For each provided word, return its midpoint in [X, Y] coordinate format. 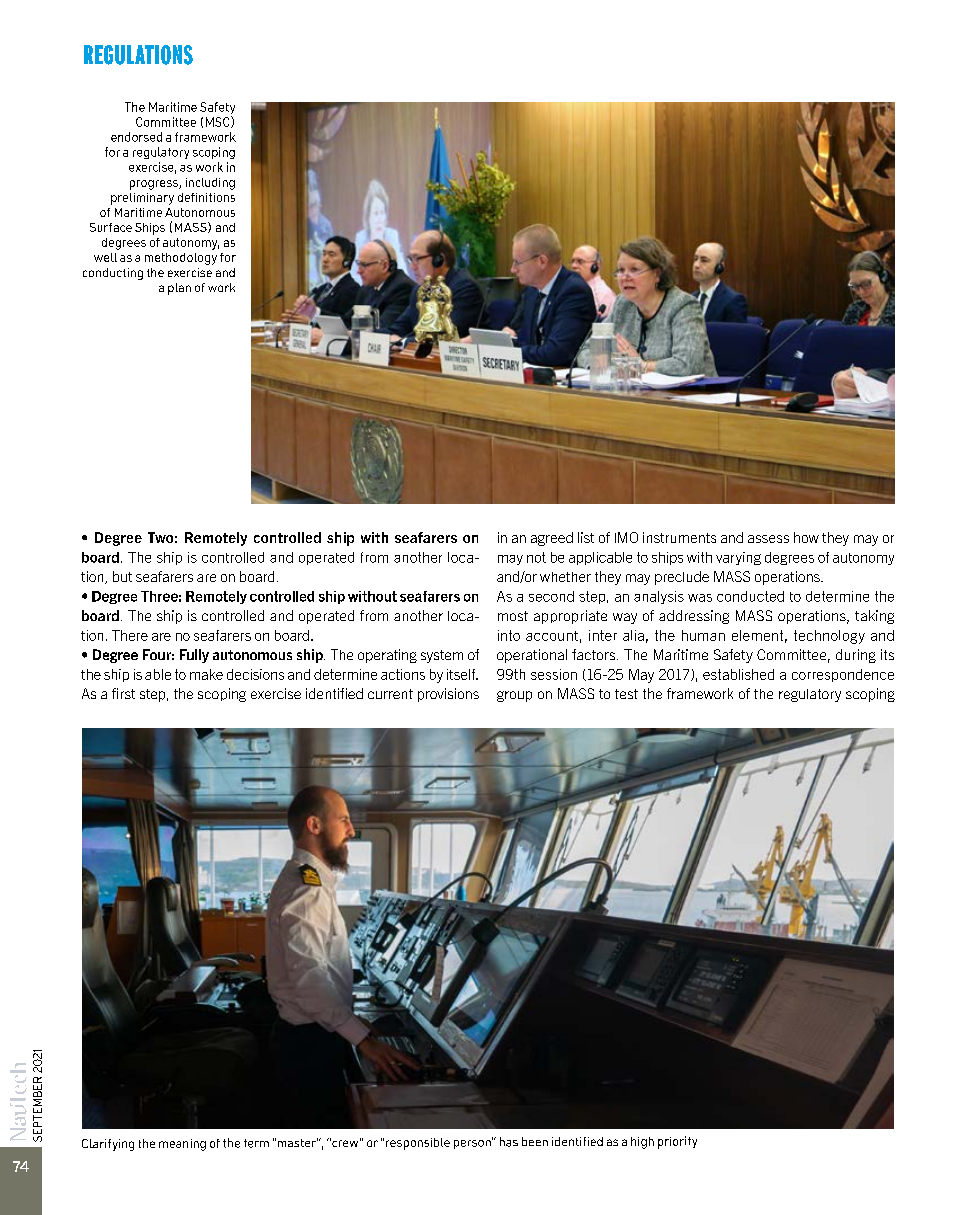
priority [677, 1142]
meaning [182, 1145]
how [806, 537]
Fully [194, 656]
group [514, 696]
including [210, 184]
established [738, 674]
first [123, 693]
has [509, 1142]
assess [768, 539]
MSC [219, 122]
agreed [552, 539]
